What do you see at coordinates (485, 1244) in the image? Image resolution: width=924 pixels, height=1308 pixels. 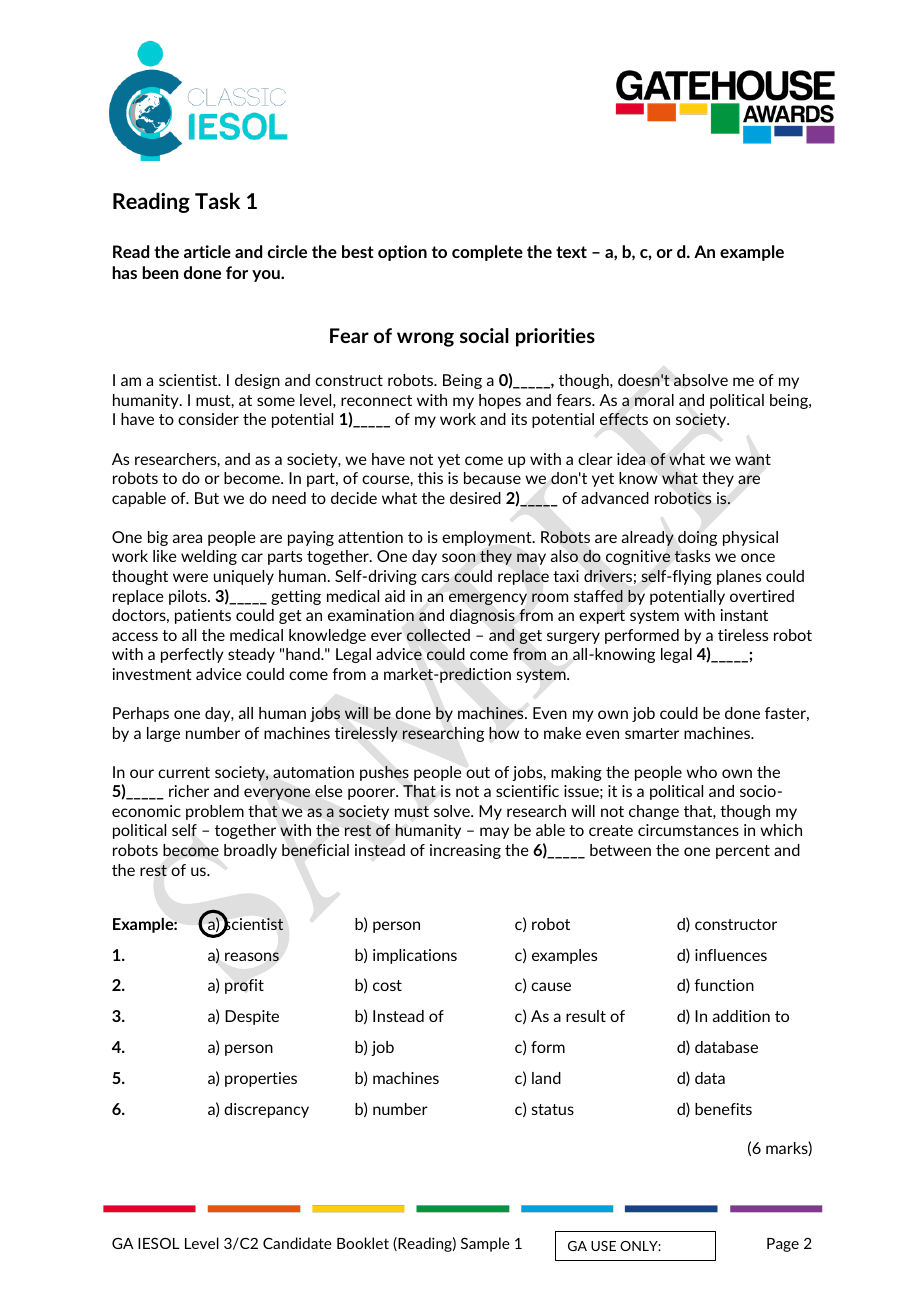 I see `Sample` at bounding box center [485, 1244].
